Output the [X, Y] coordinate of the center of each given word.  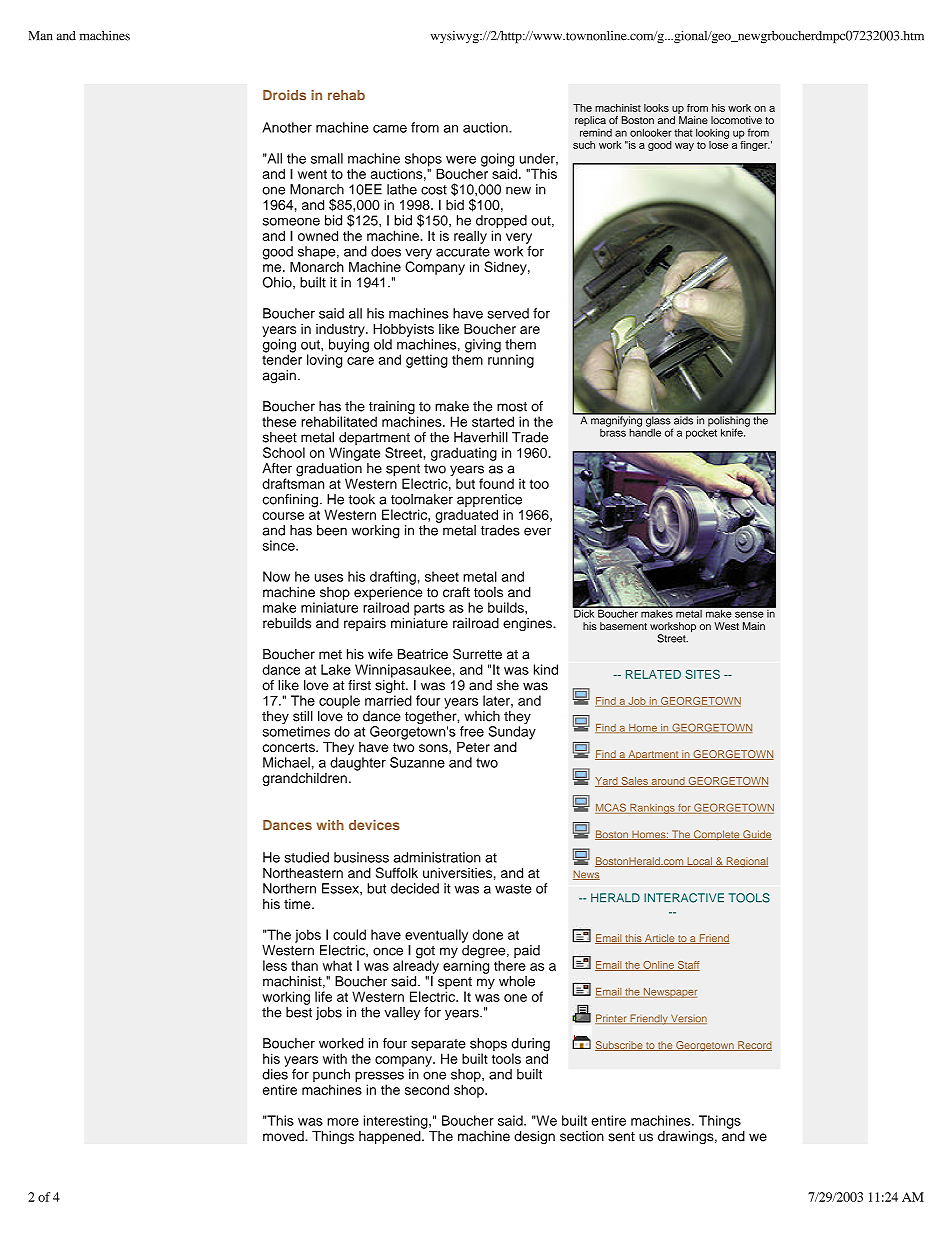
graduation [329, 471]
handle [645, 431]
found [496, 483]
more [343, 1122]
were [461, 160]
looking [712, 133]
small [327, 158]
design [534, 1137]
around [668, 782]
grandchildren [305, 779]
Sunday [512, 733]
